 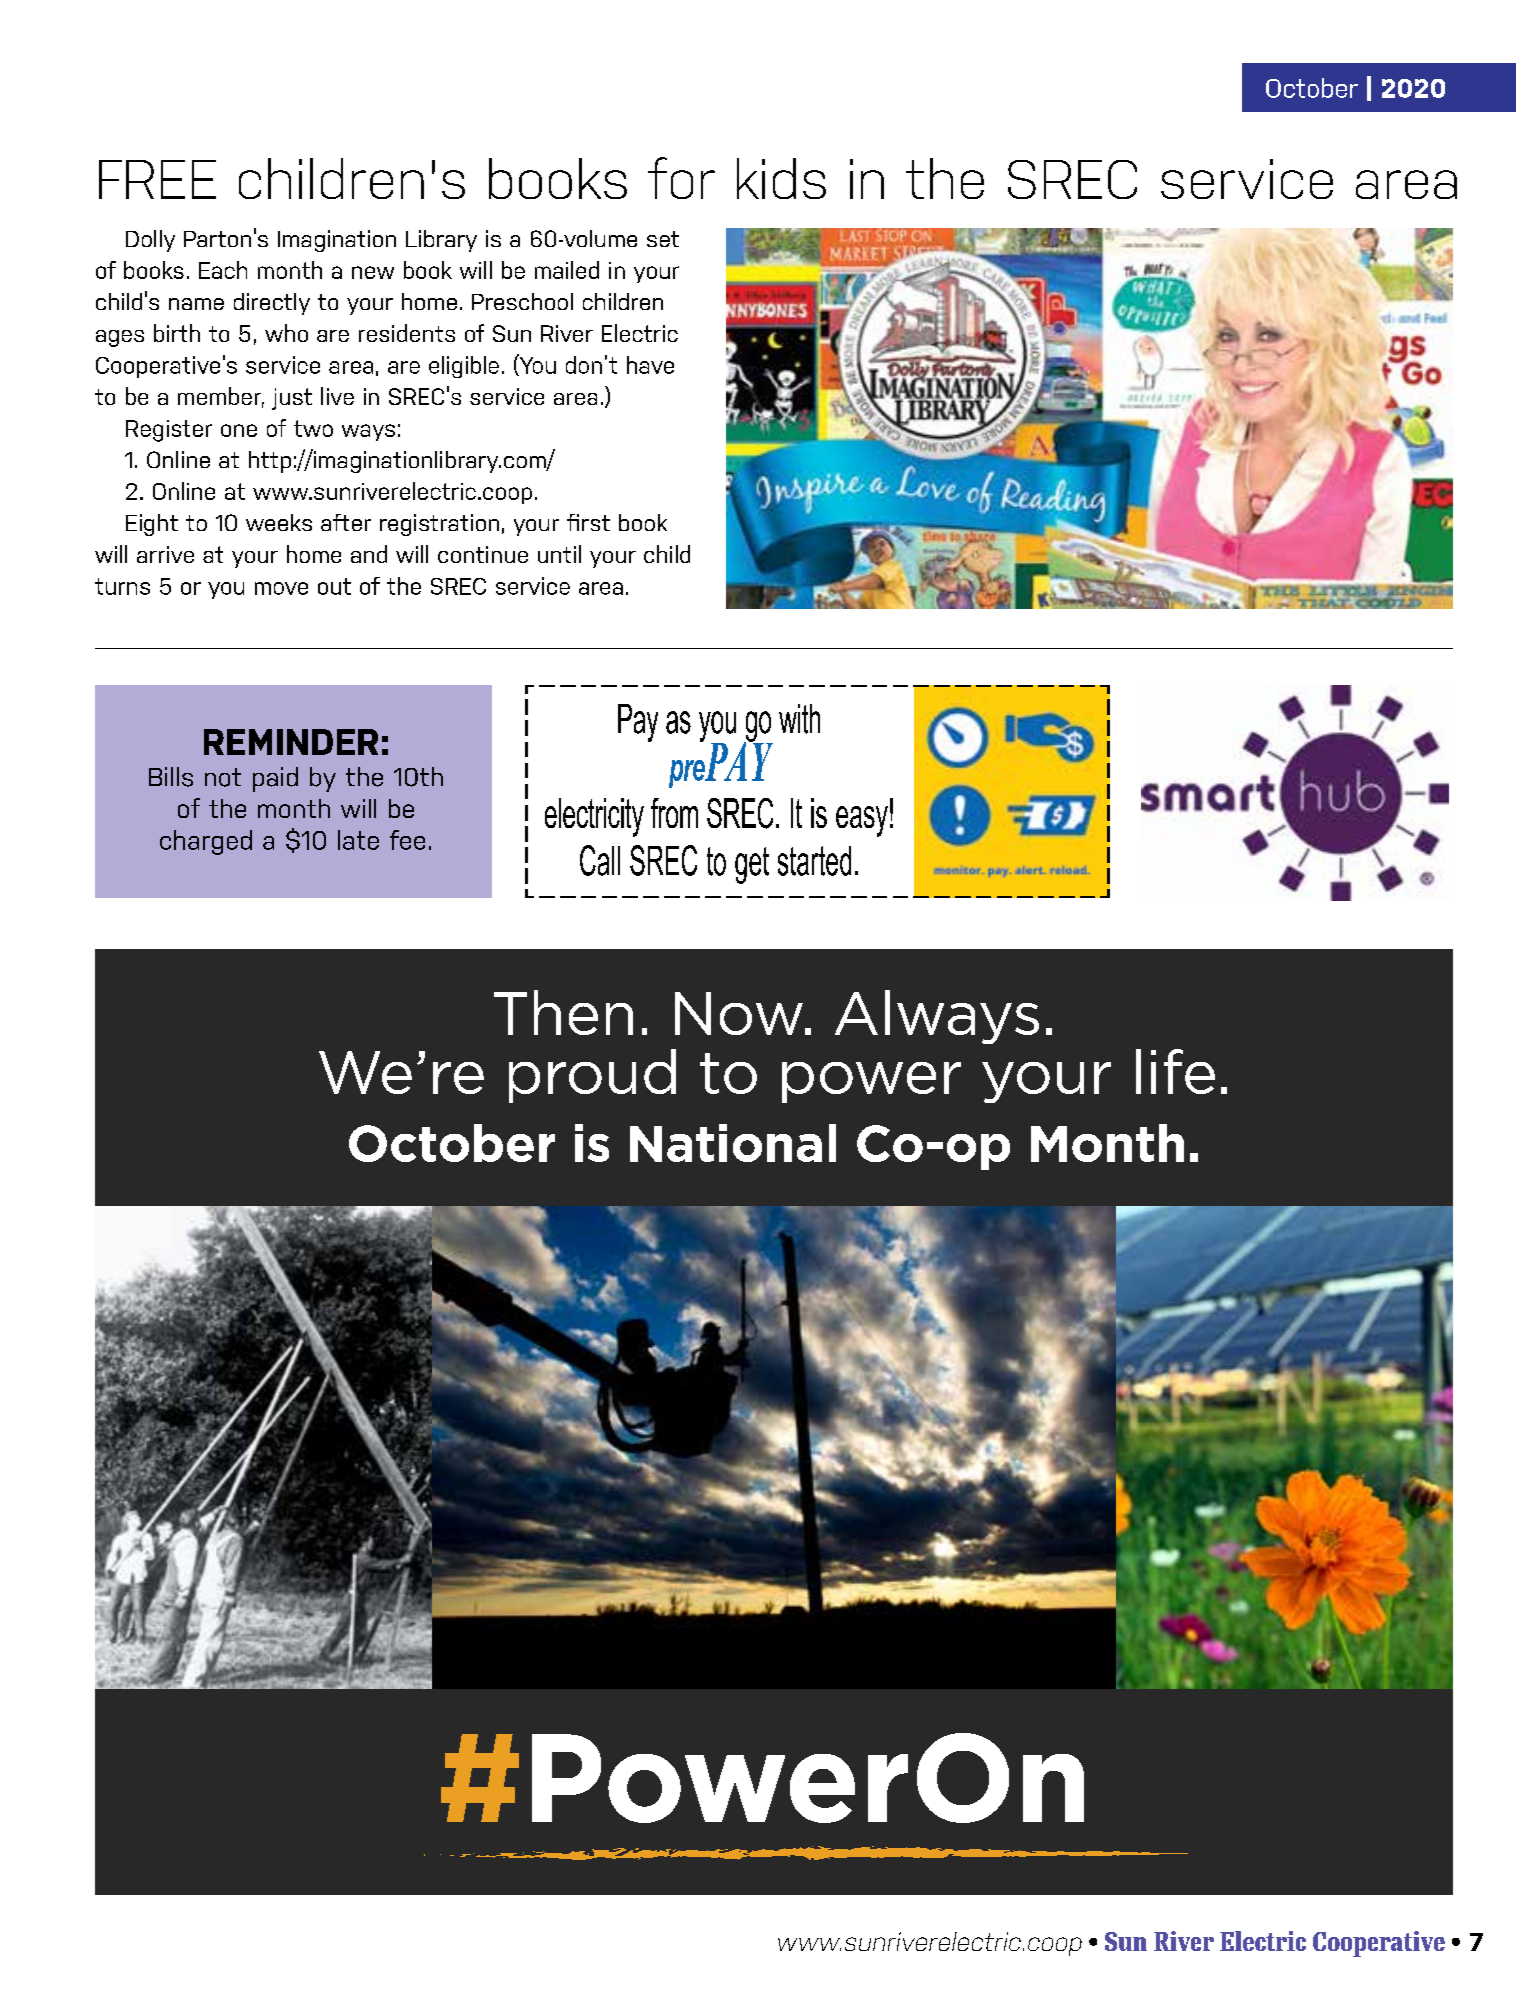 I want to click on set, so click(x=663, y=239).
